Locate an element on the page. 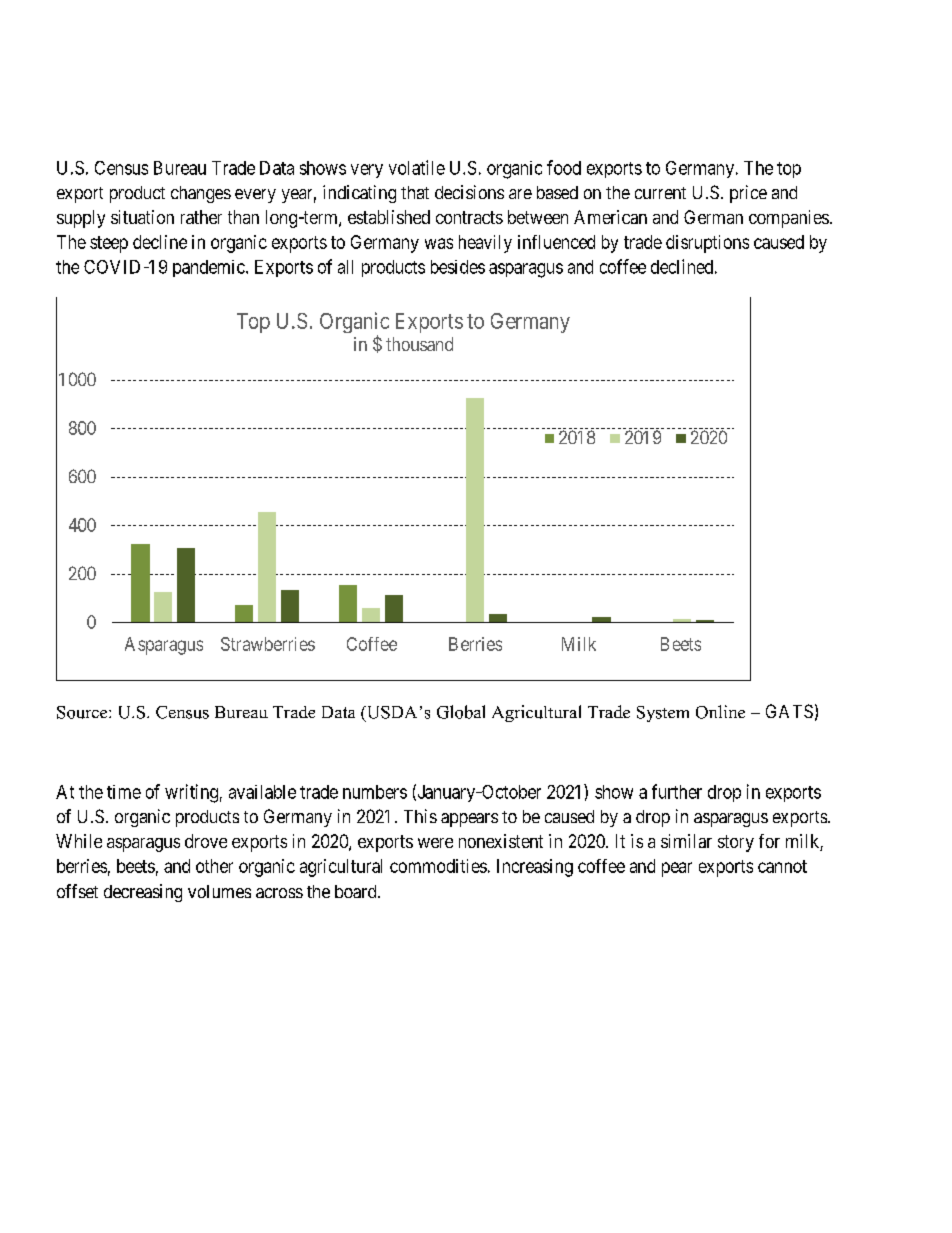 The image size is (952, 1233). thousand is located at coordinates (419, 344).
